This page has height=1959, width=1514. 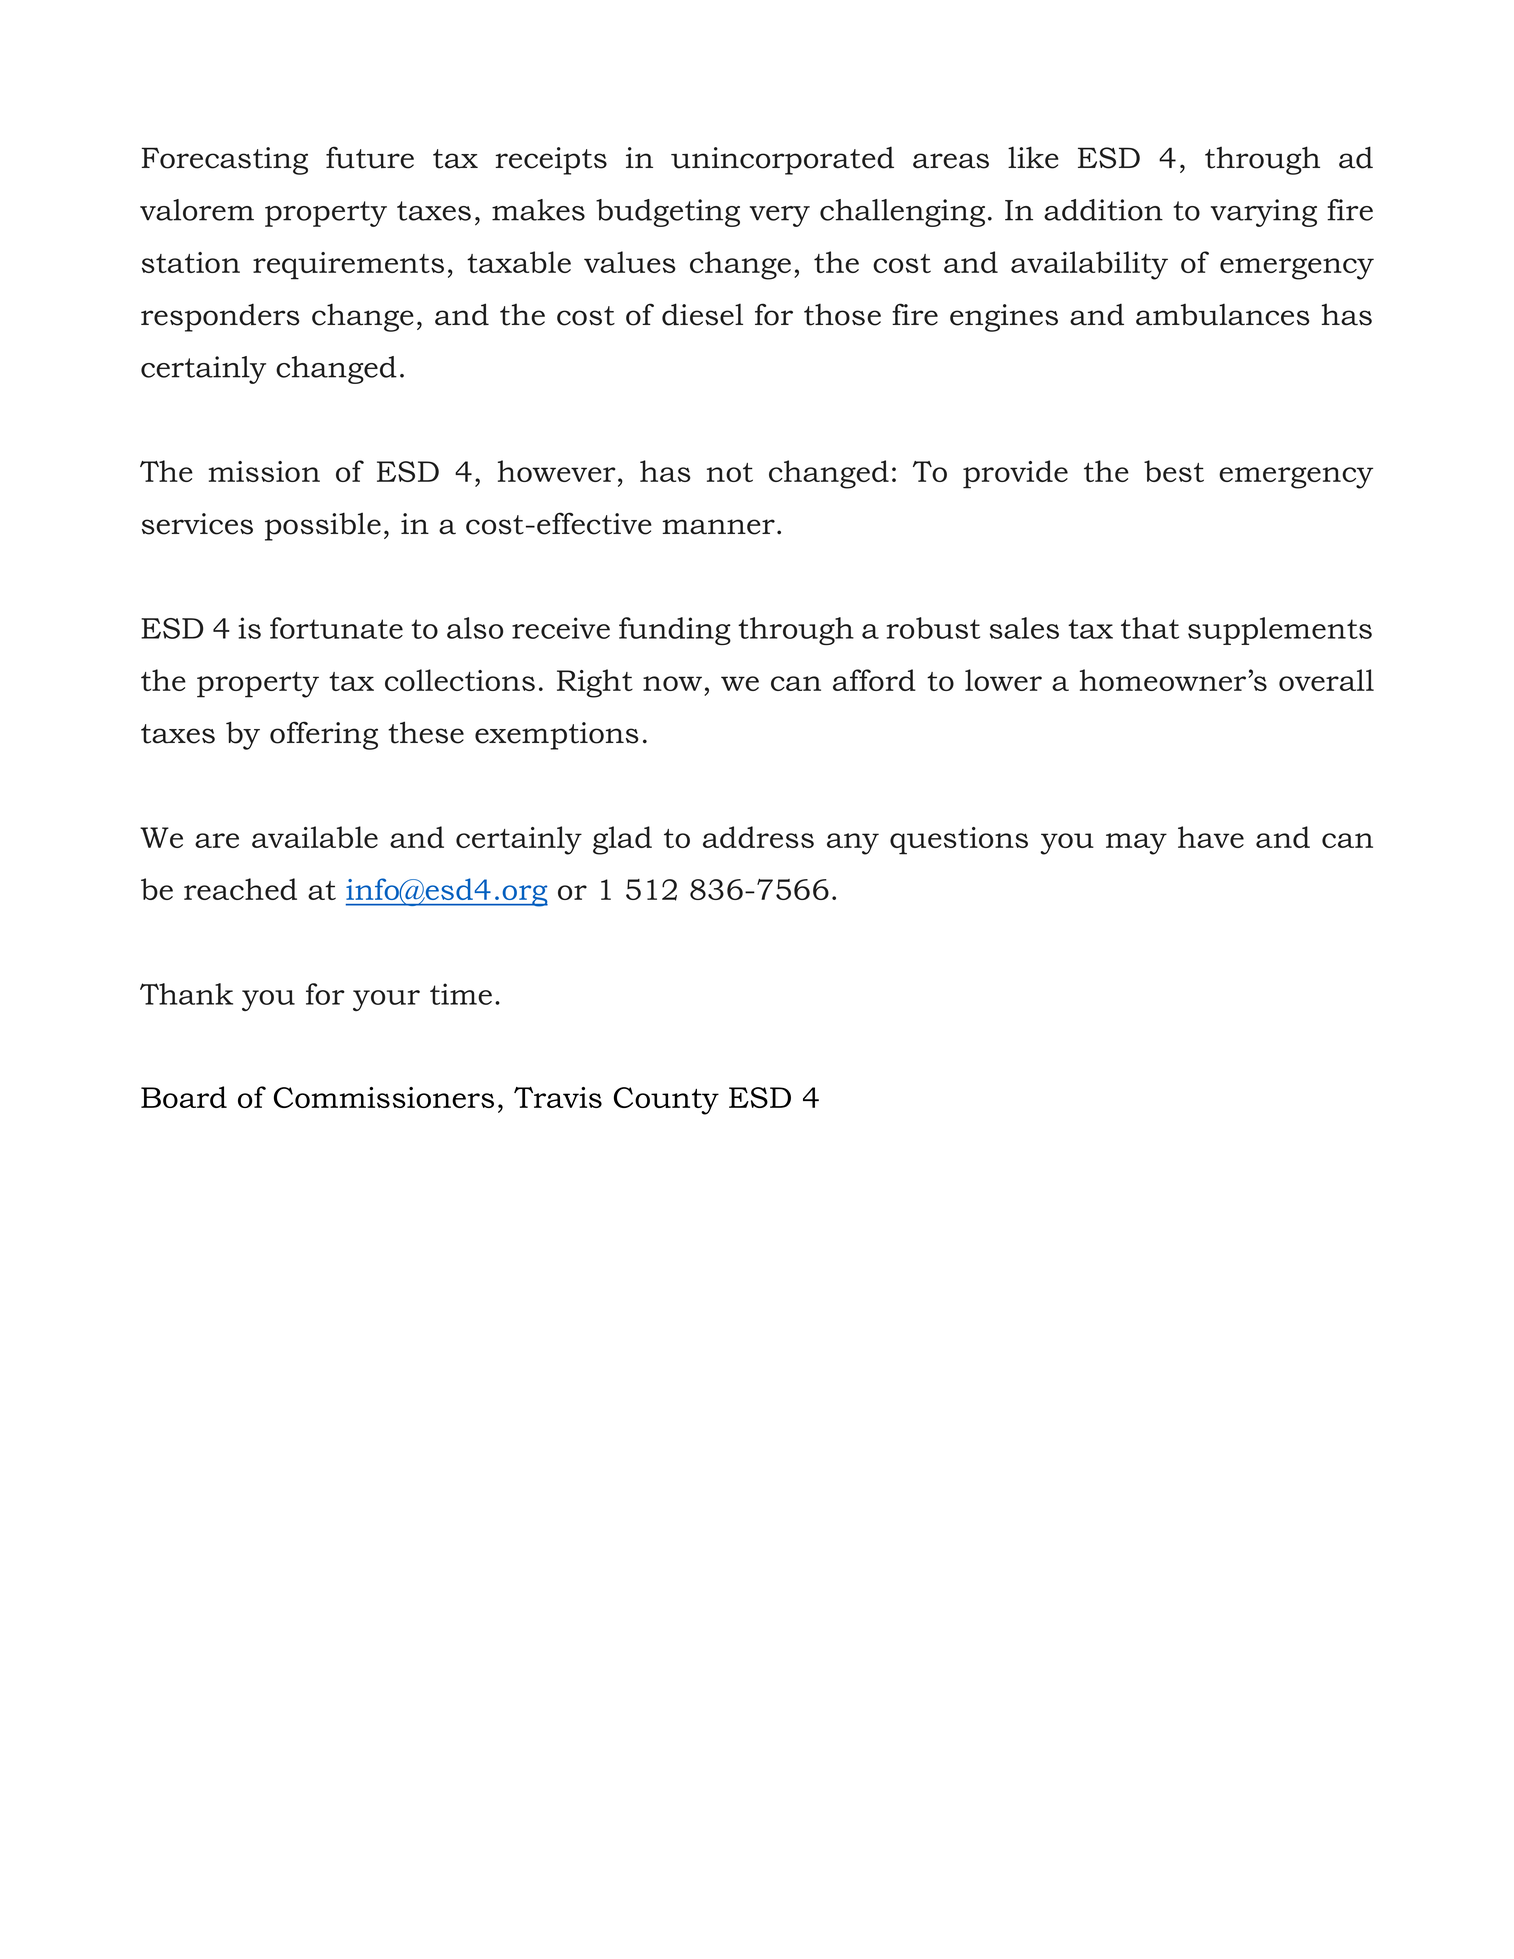 I want to click on future, so click(x=370, y=157).
